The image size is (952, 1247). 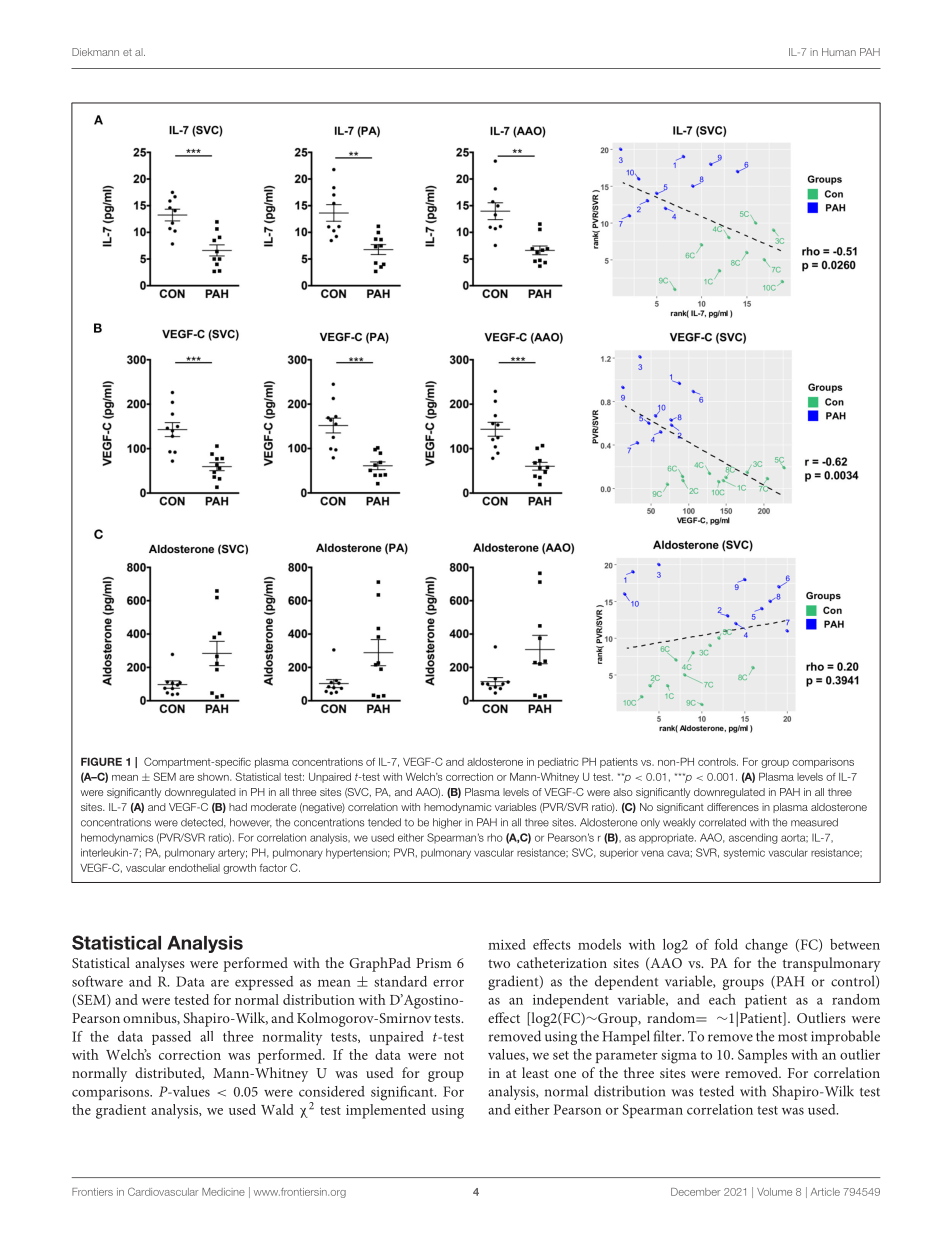 I want to click on FIGURE, so click(x=101, y=761).
